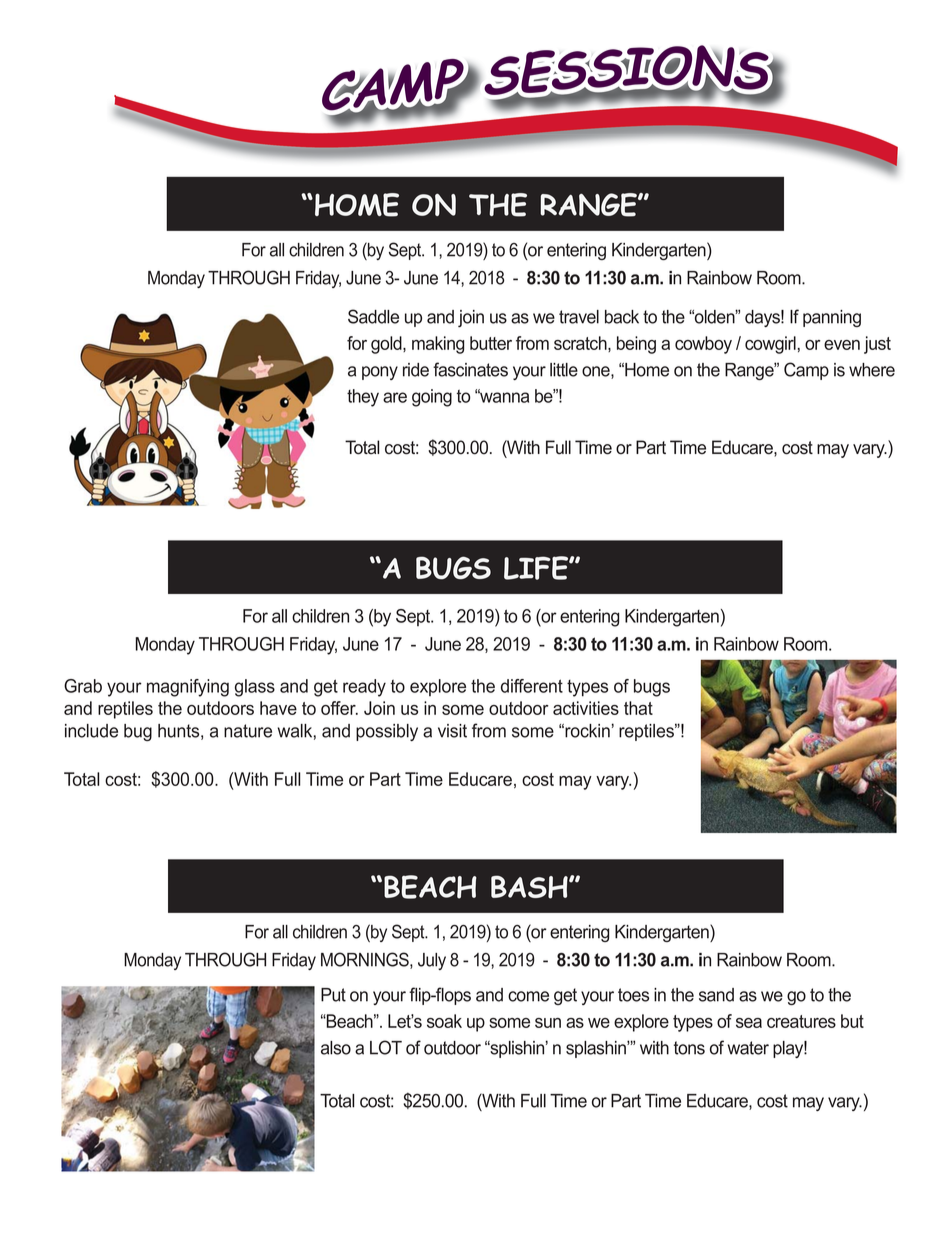 The height and width of the document is (1233, 952). I want to click on soak, so click(444, 1021).
